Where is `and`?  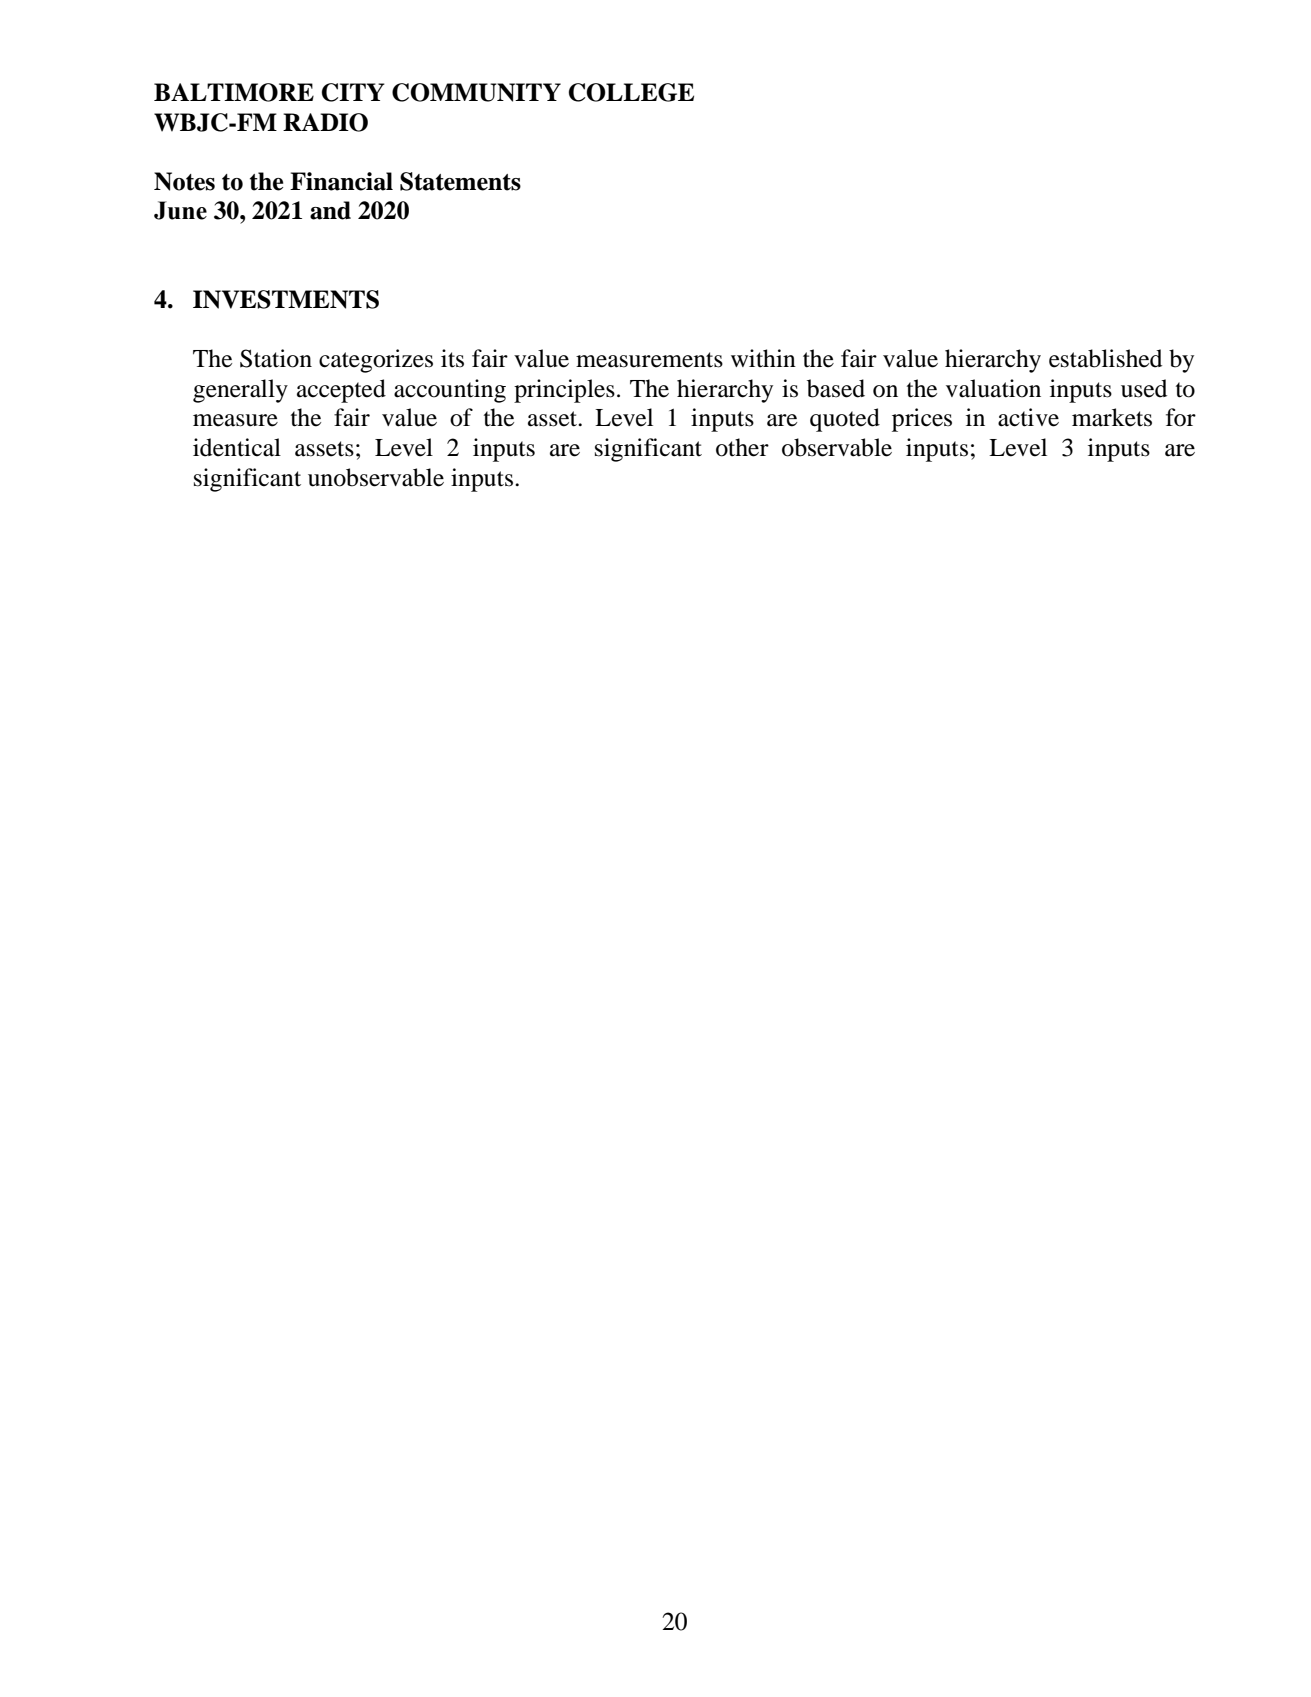
and is located at coordinates (330, 210).
